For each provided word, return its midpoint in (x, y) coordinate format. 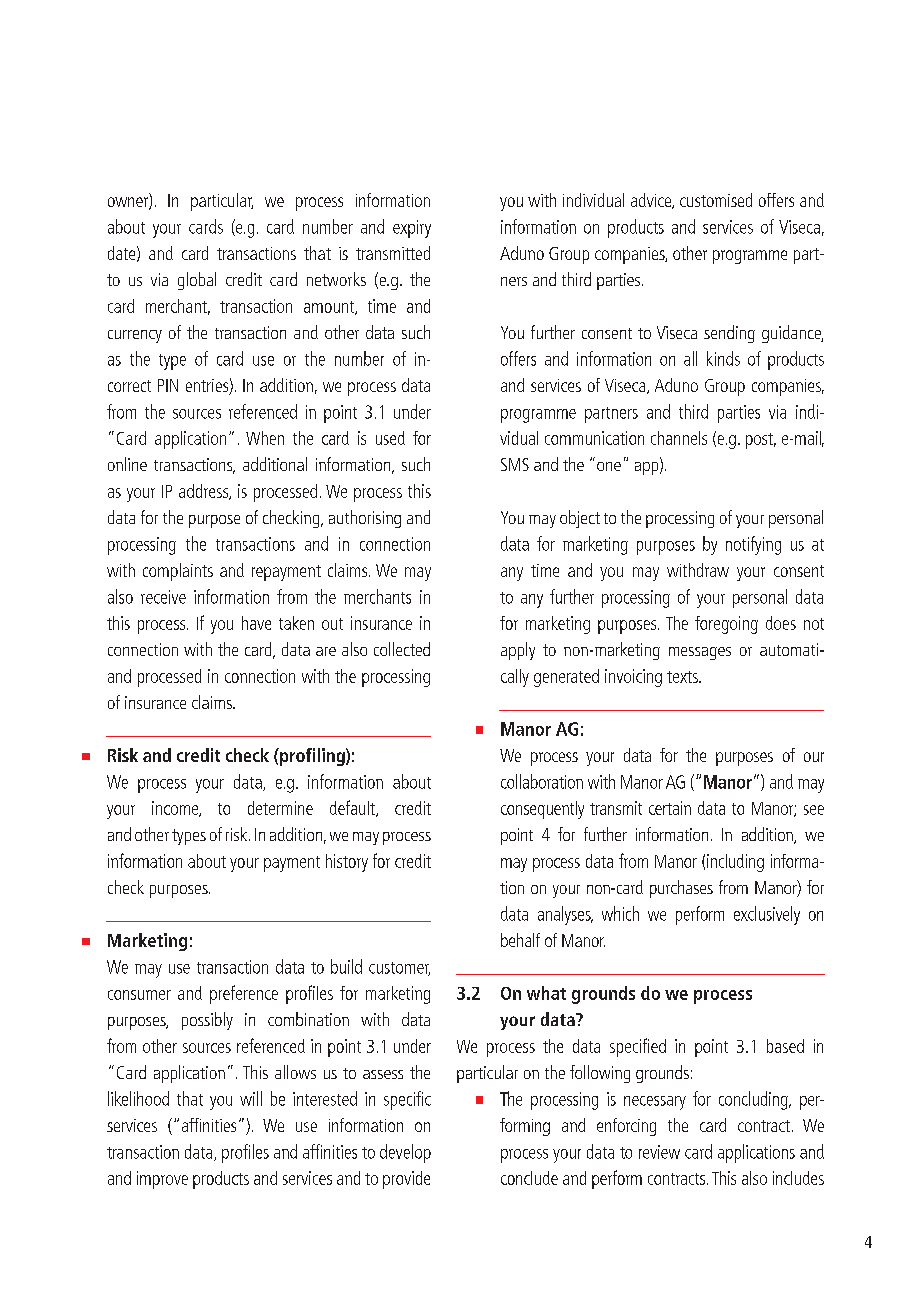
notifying (753, 545)
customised (716, 200)
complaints (178, 572)
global (197, 281)
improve (162, 1180)
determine (280, 808)
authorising (365, 519)
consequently (542, 810)
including (735, 863)
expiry (412, 229)
